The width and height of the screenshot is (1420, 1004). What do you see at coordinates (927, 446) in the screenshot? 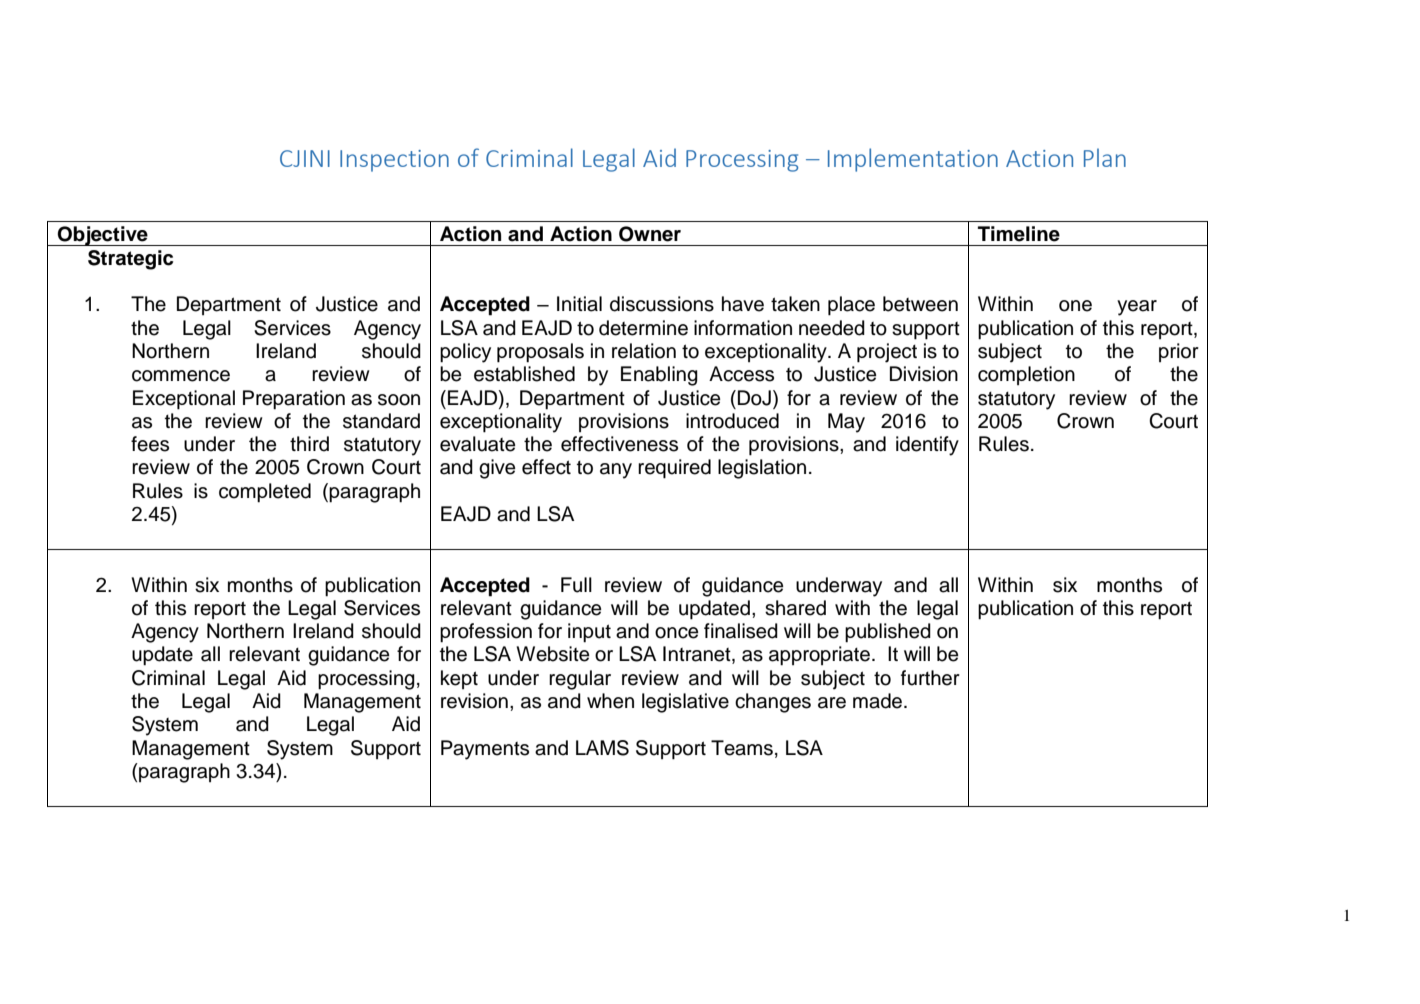
I see `identify` at bounding box center [927, 446].
